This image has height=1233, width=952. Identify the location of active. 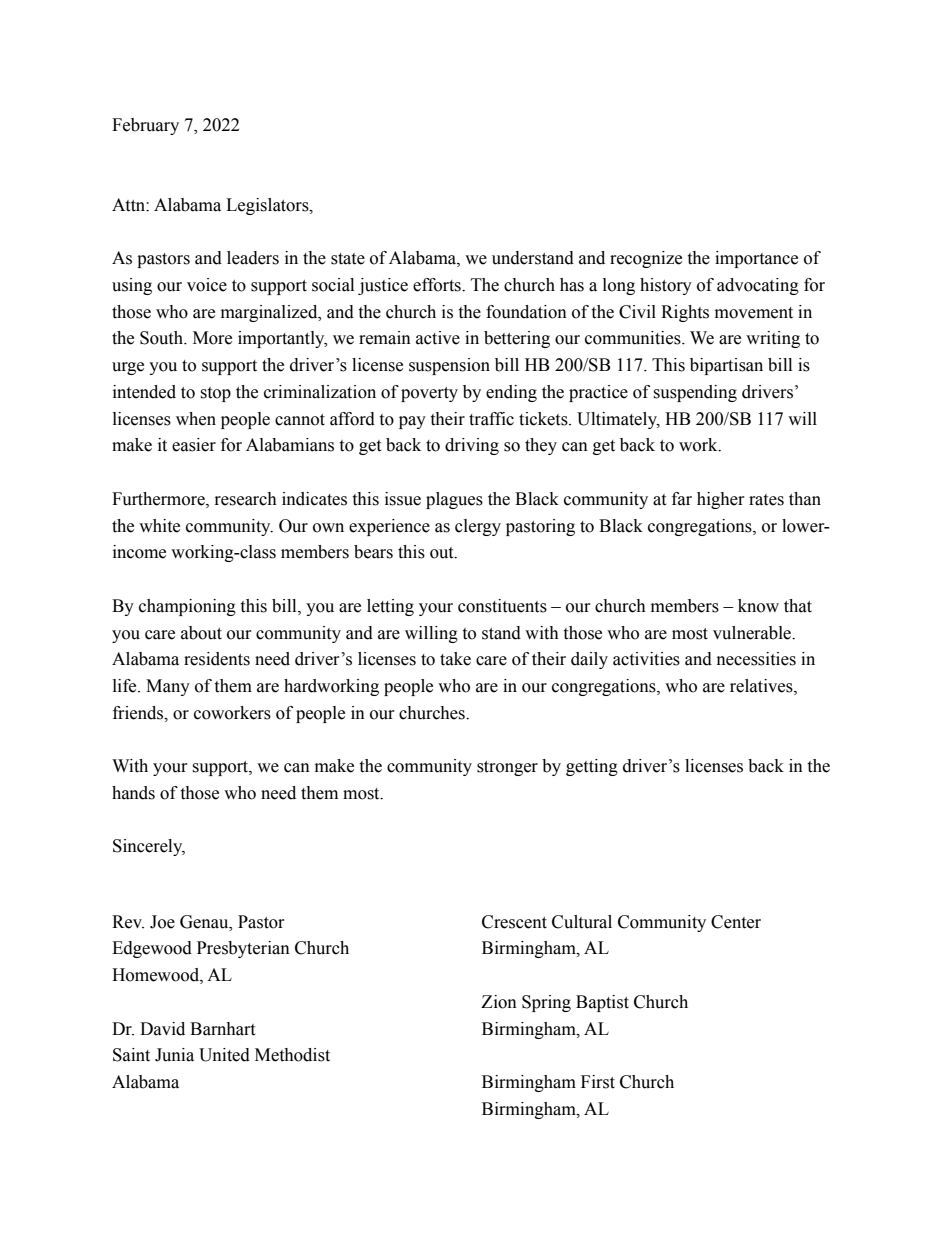
(438, 338).
